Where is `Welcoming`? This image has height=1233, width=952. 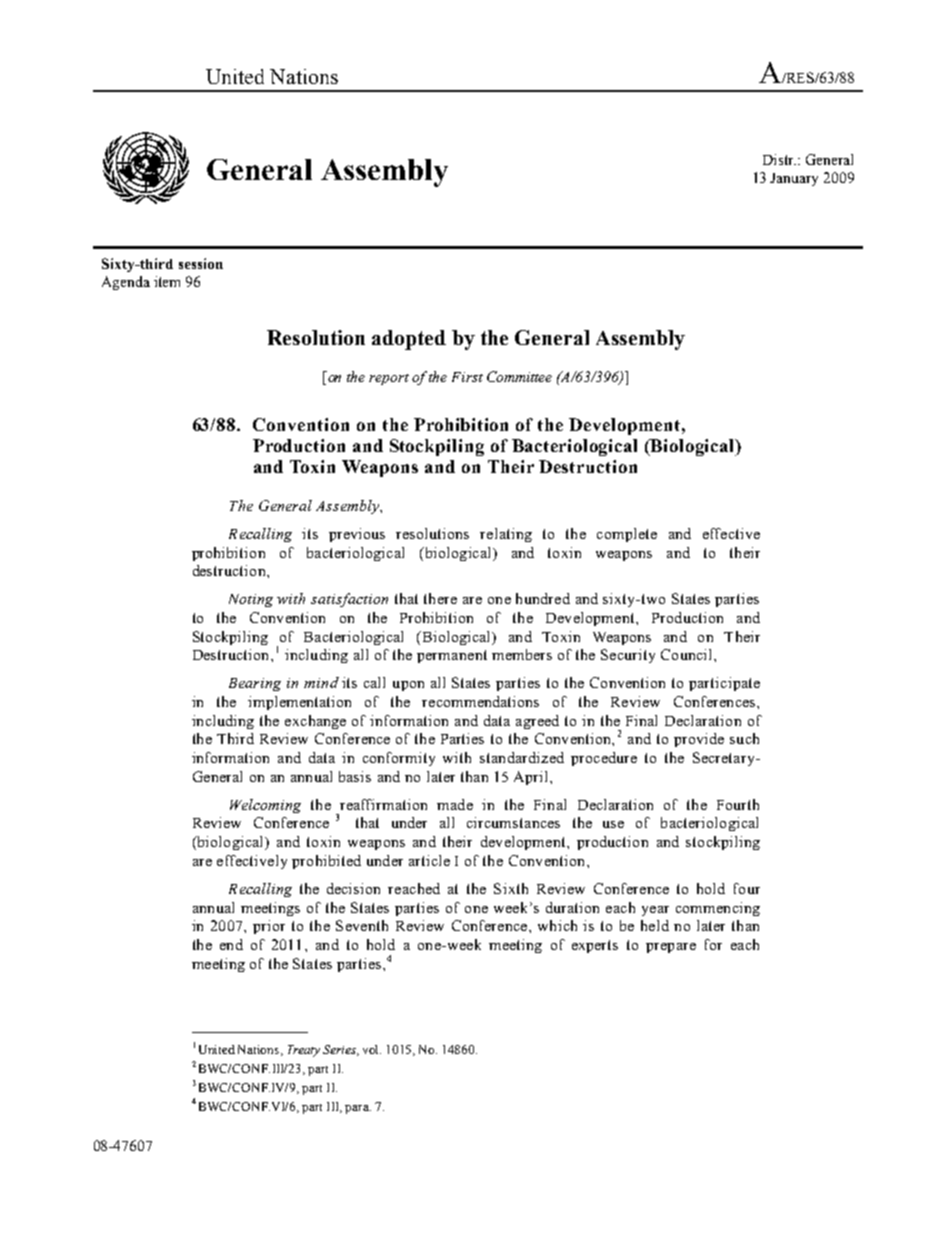 Welcoming is located at coordinates (265, 806).
